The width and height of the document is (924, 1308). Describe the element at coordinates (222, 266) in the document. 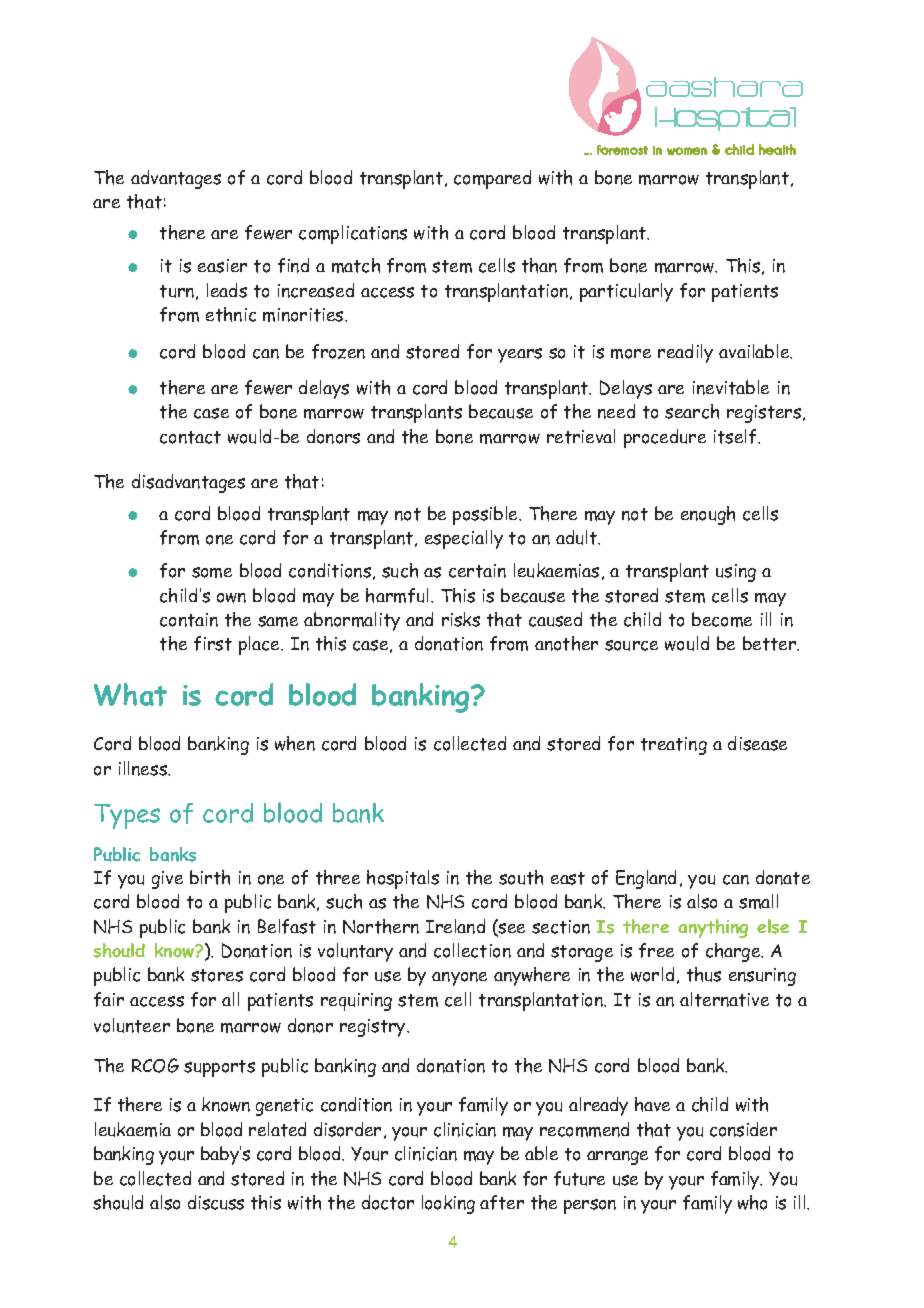

I see `easier` at that location.
